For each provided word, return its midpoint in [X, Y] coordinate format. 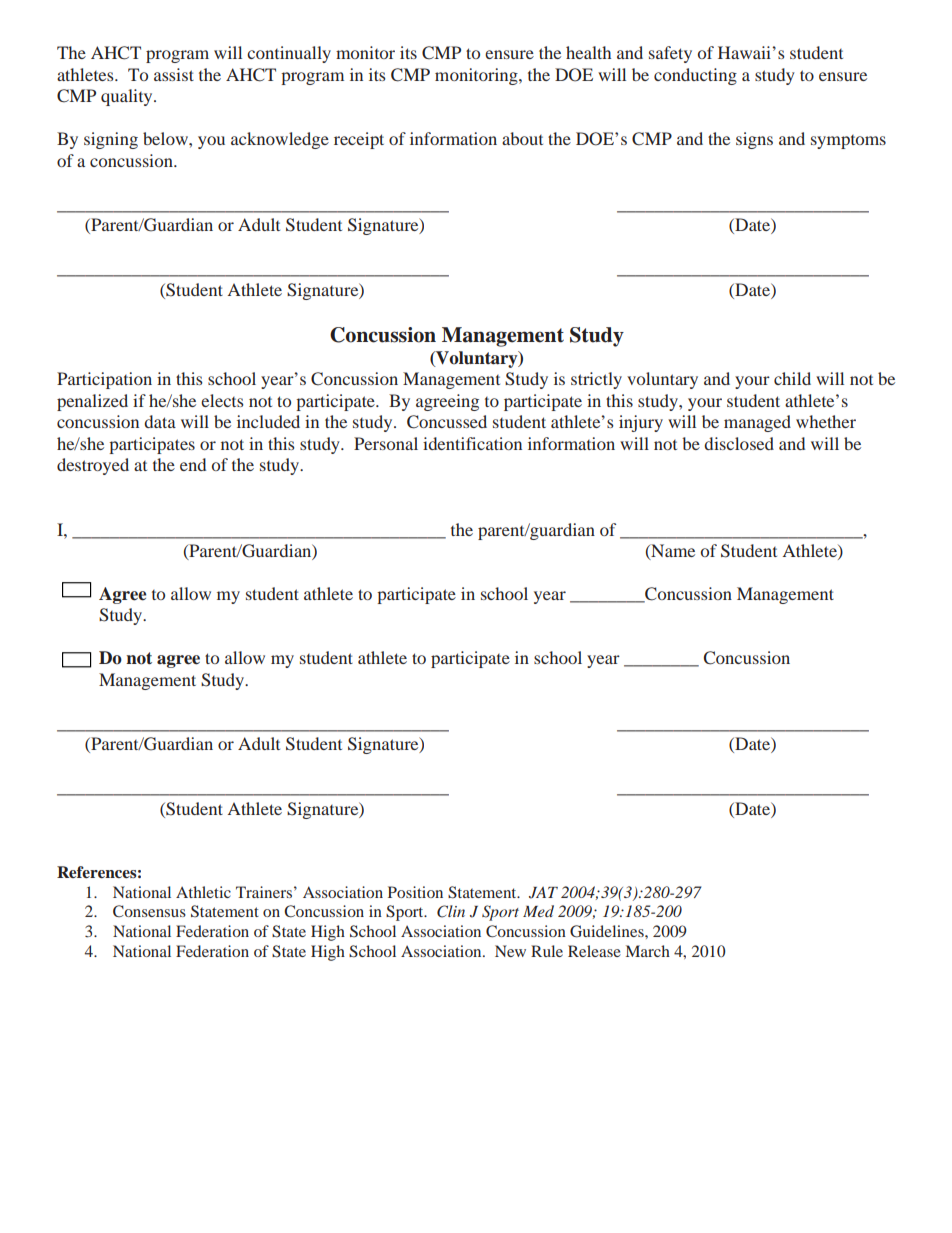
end [193, 464]
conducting [695, 76]
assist [174, 74]
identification [472, 443]
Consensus [149, 911]
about [522, 138]
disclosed [739, 443]
